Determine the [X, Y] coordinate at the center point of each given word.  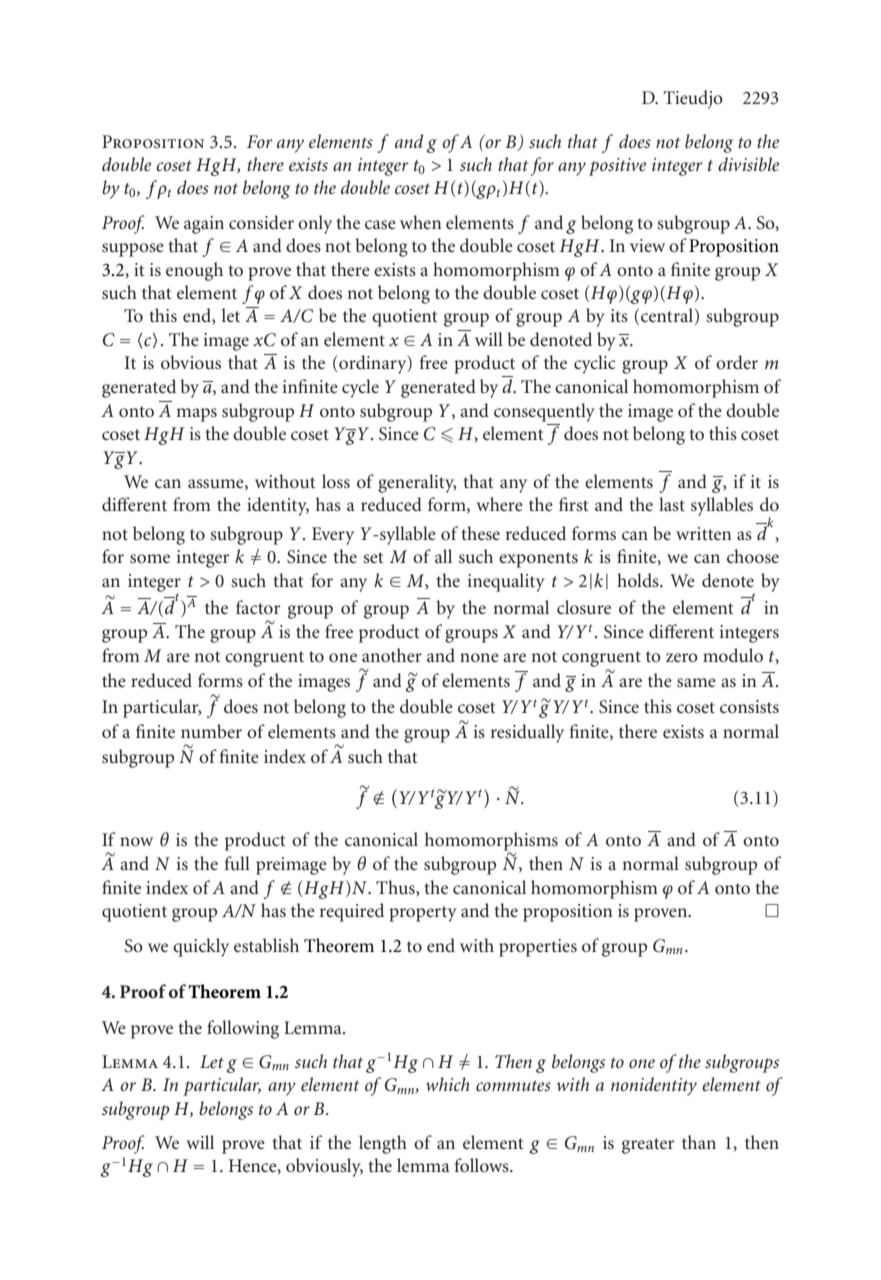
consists [749, 707]
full [237, 863]
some [150, 559]
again [204, 225]
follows [483, 1165]
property [423, 914]
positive [617, 167]
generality [417, 483]
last [672, 504]
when [421, 222]
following [243, 1029]
